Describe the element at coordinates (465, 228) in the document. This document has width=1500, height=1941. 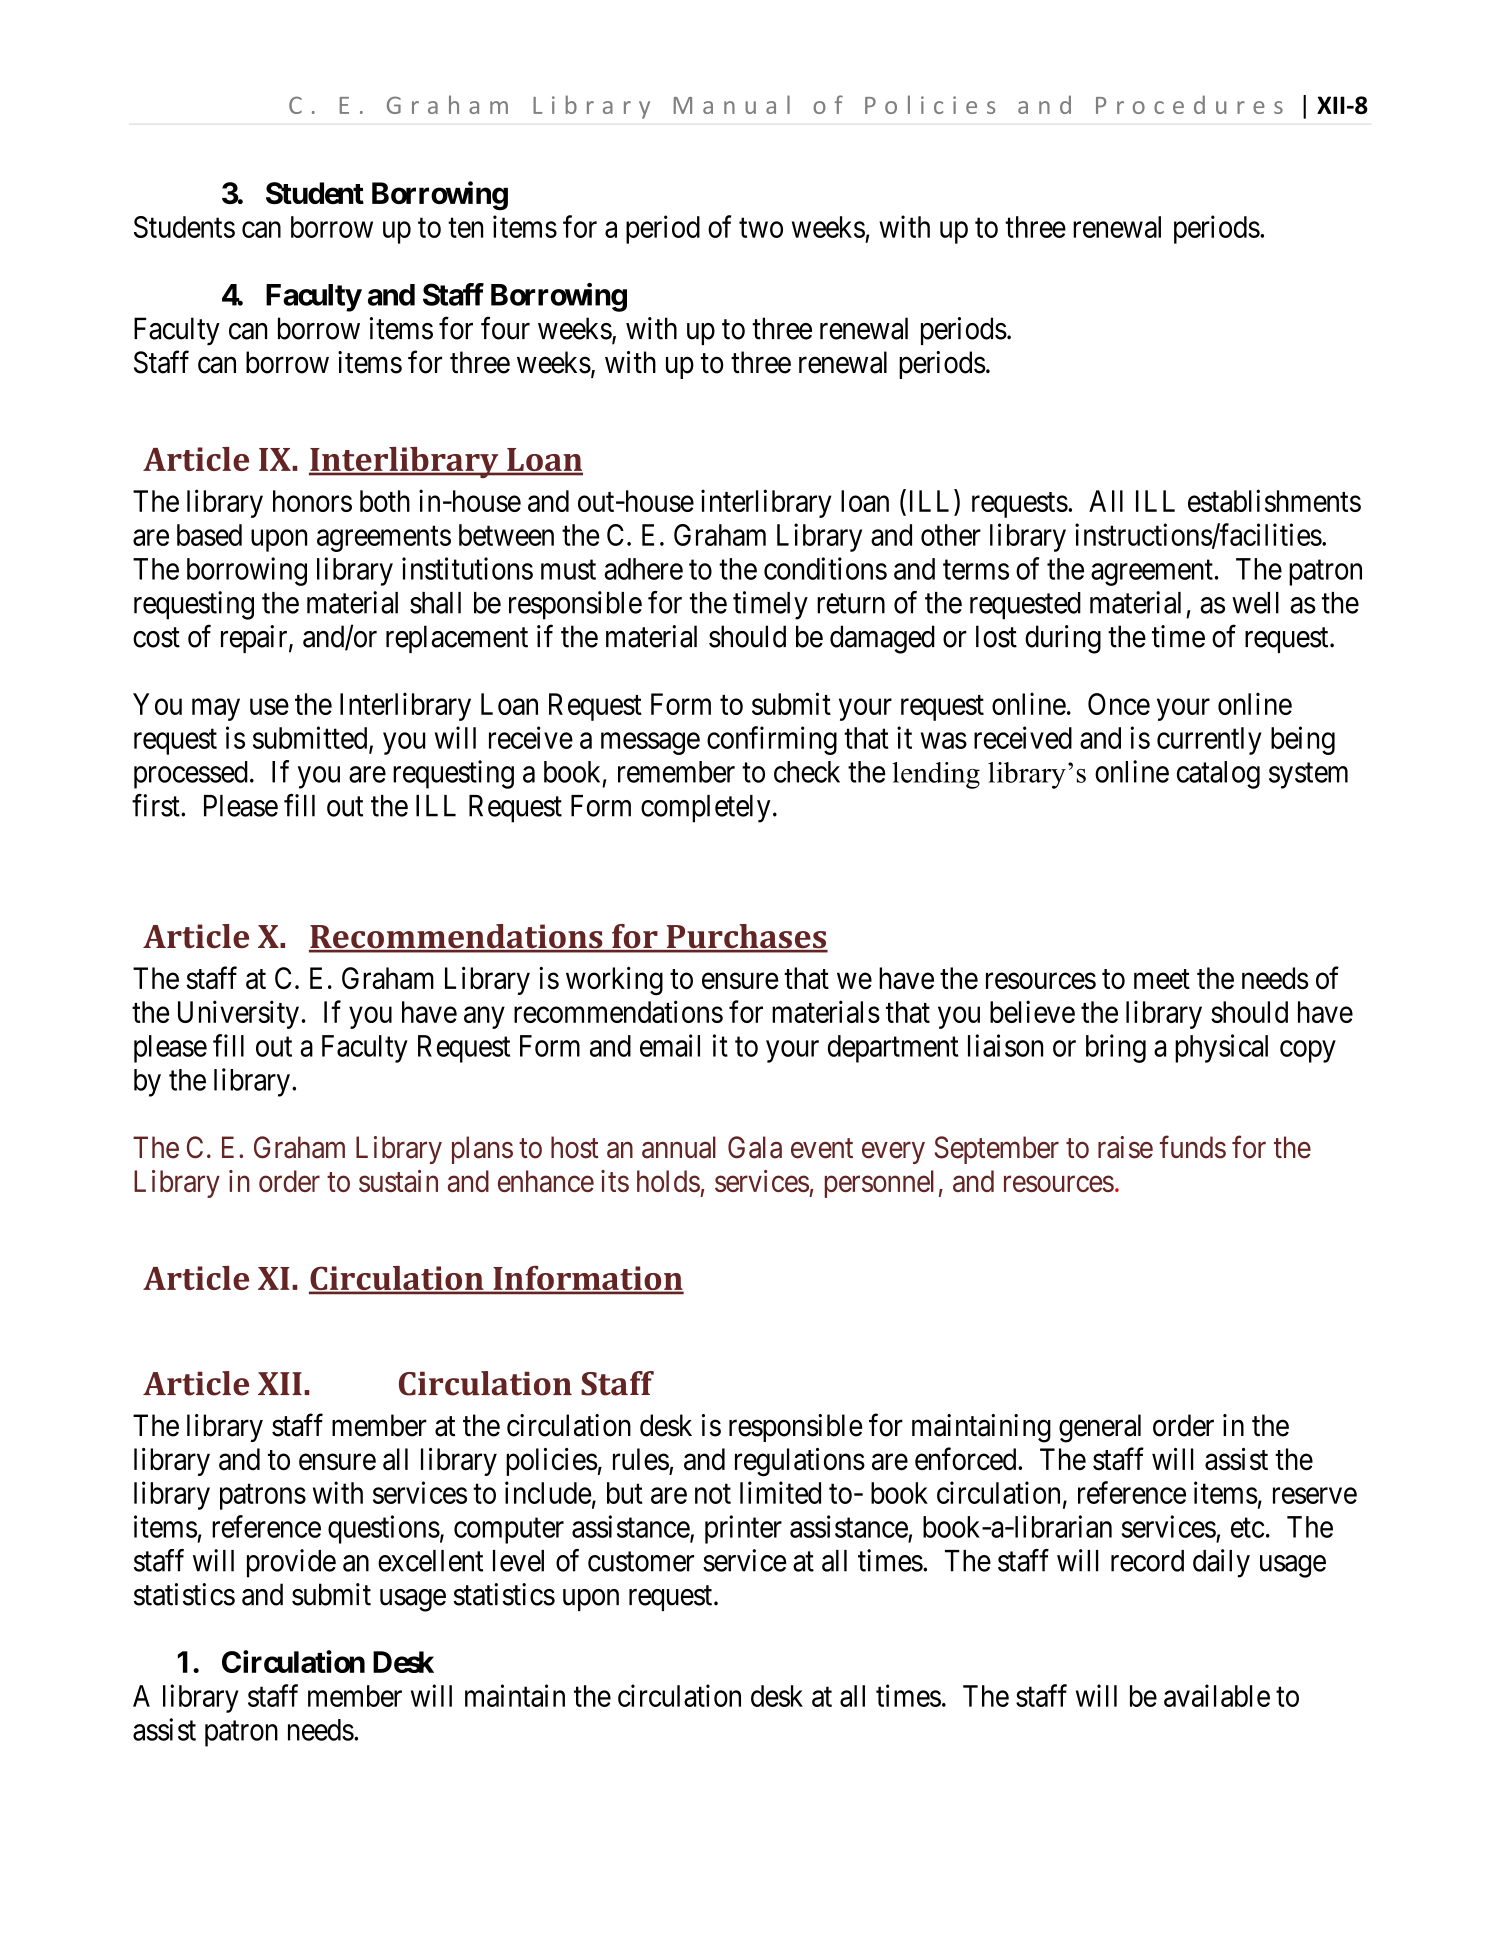
I see `ten` at that location.
